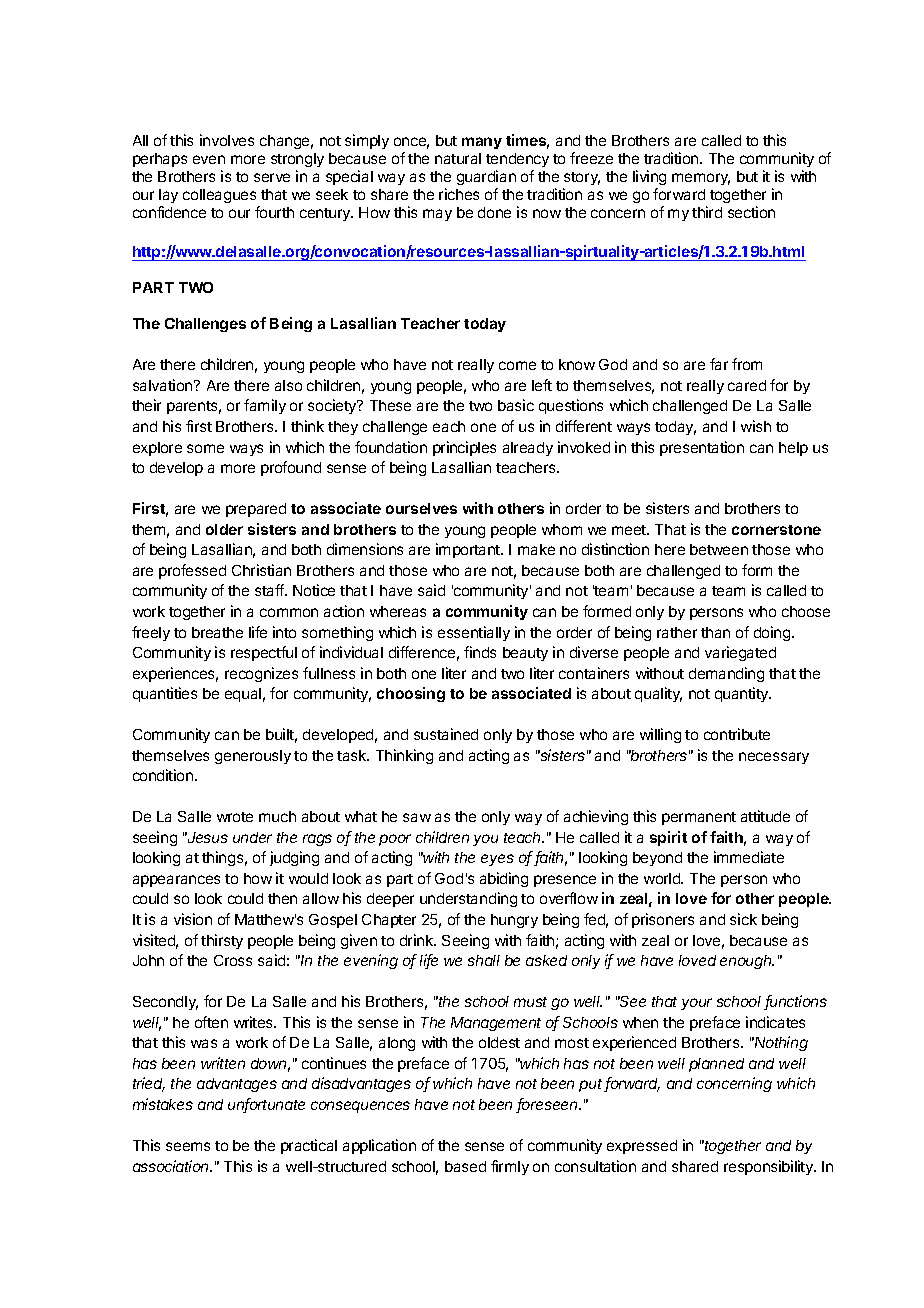  What do you see at coordinates (770, 1167) in the page?
I see `responsibility` at bounding box center [770, 1167].
